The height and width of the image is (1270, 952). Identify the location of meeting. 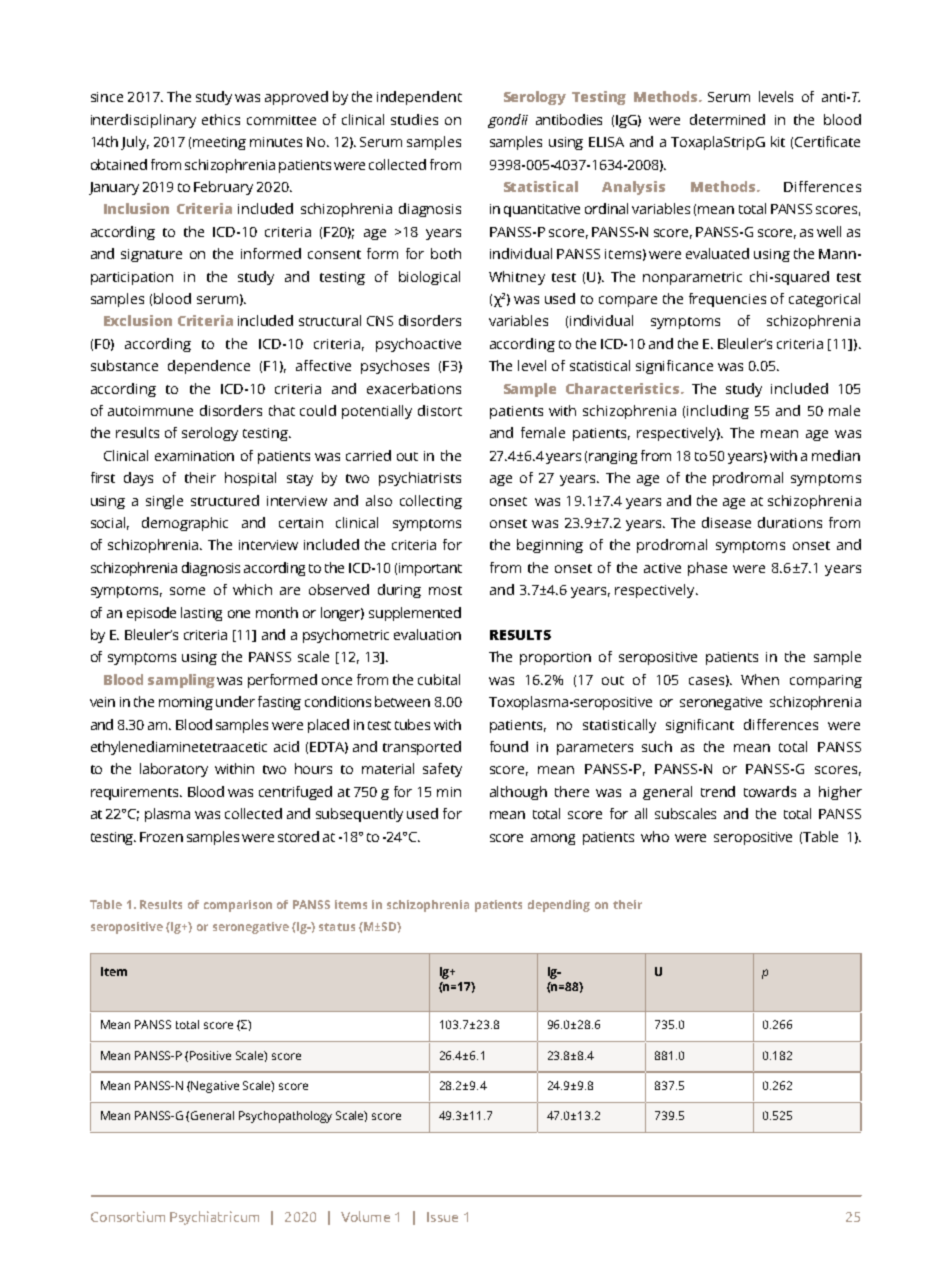
(219, 143).
